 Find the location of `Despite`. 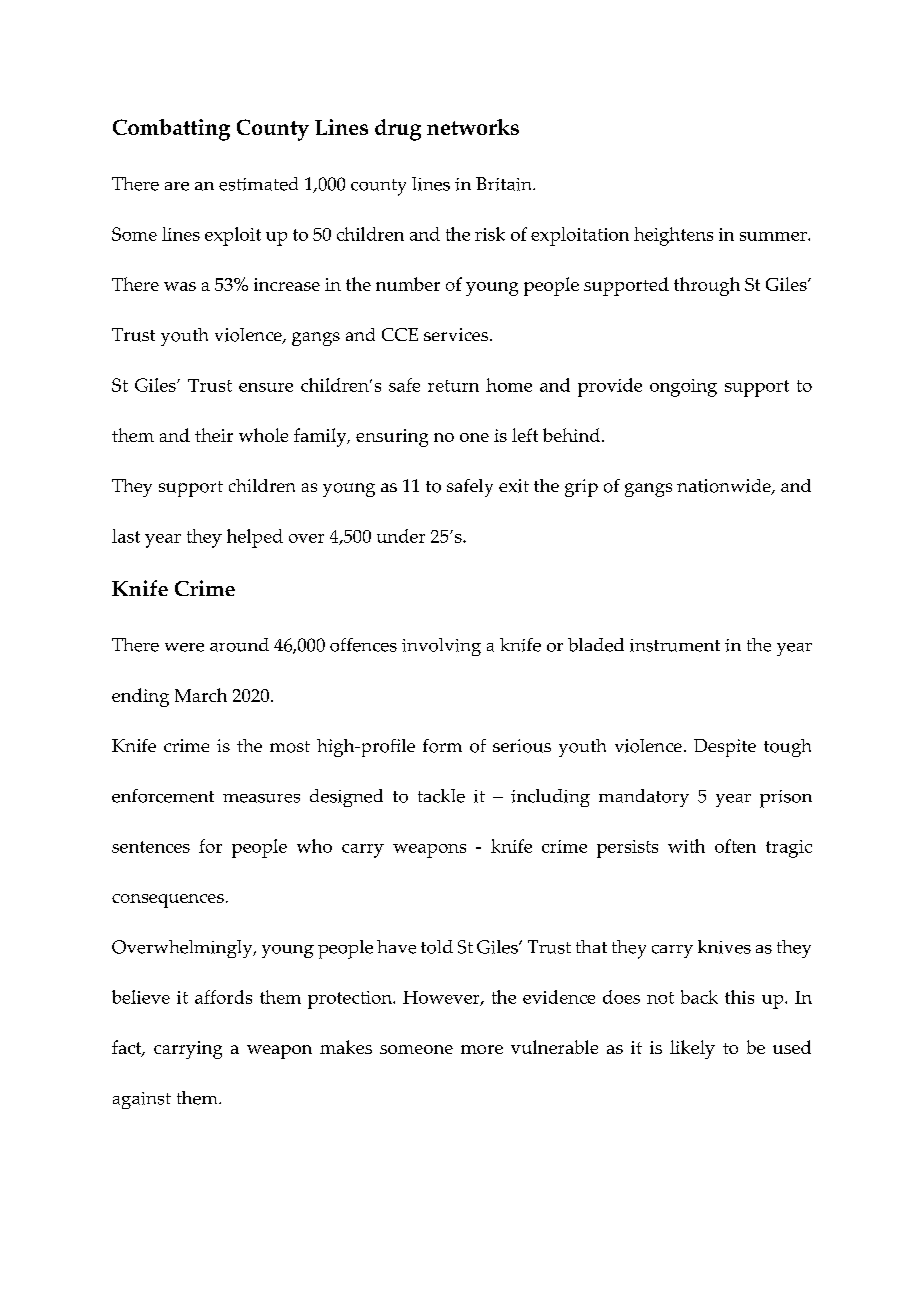

Despite is located at coordinates (725, 748).
